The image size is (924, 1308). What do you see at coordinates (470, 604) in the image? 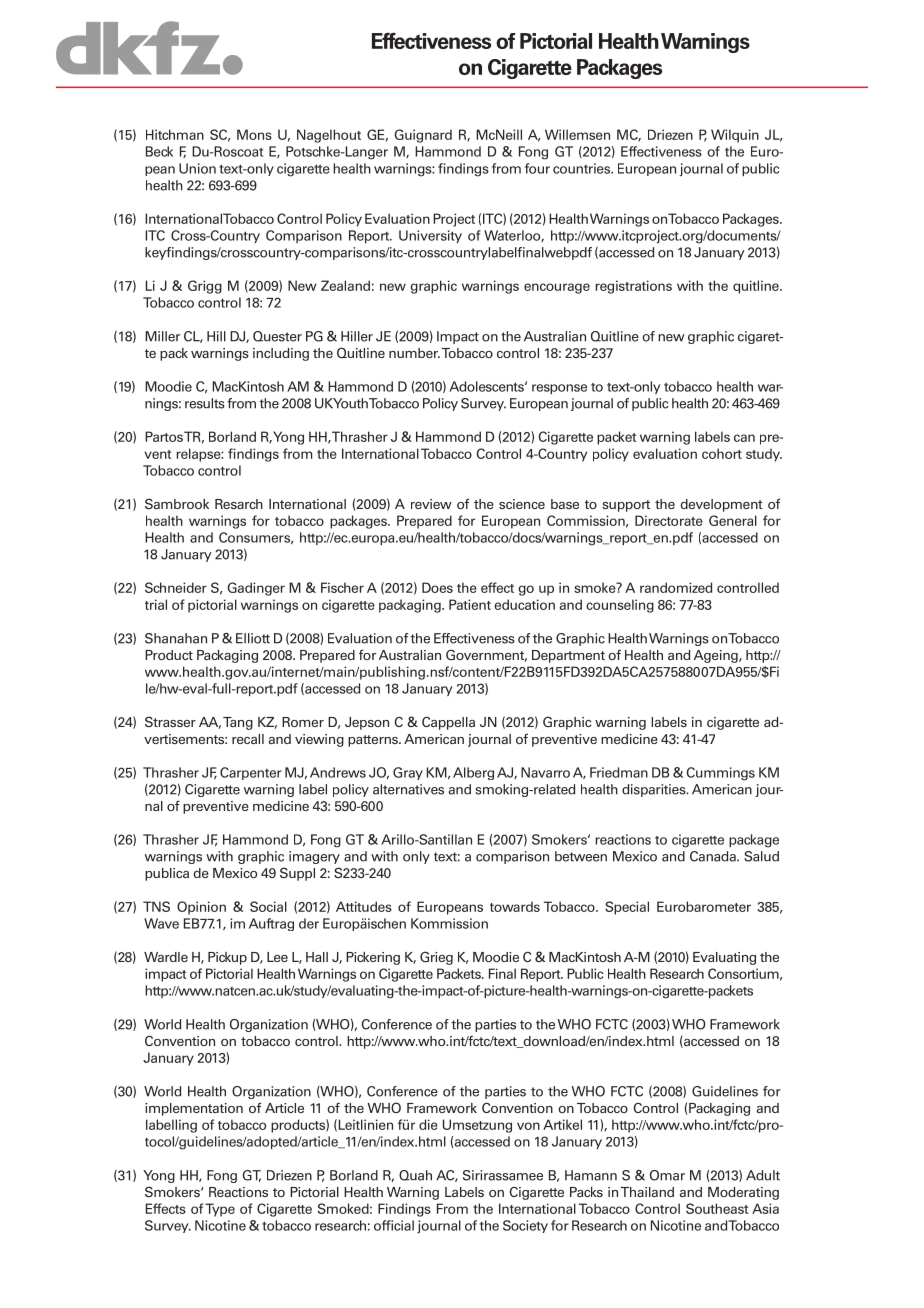
I see `Patient` at bounding box center [470, 604].
